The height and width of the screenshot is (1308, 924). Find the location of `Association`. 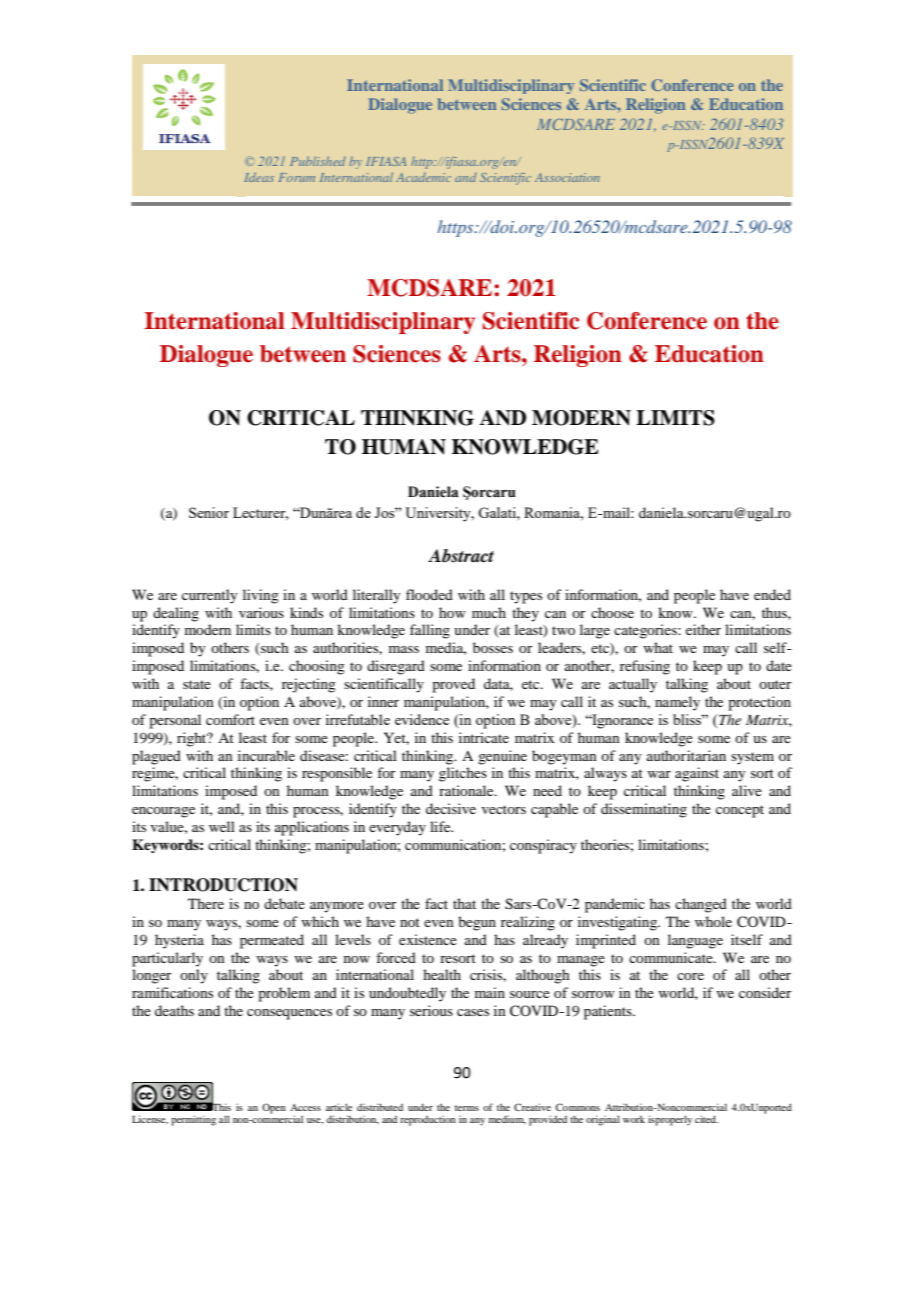

Association is located at coordinates (567, 177).
